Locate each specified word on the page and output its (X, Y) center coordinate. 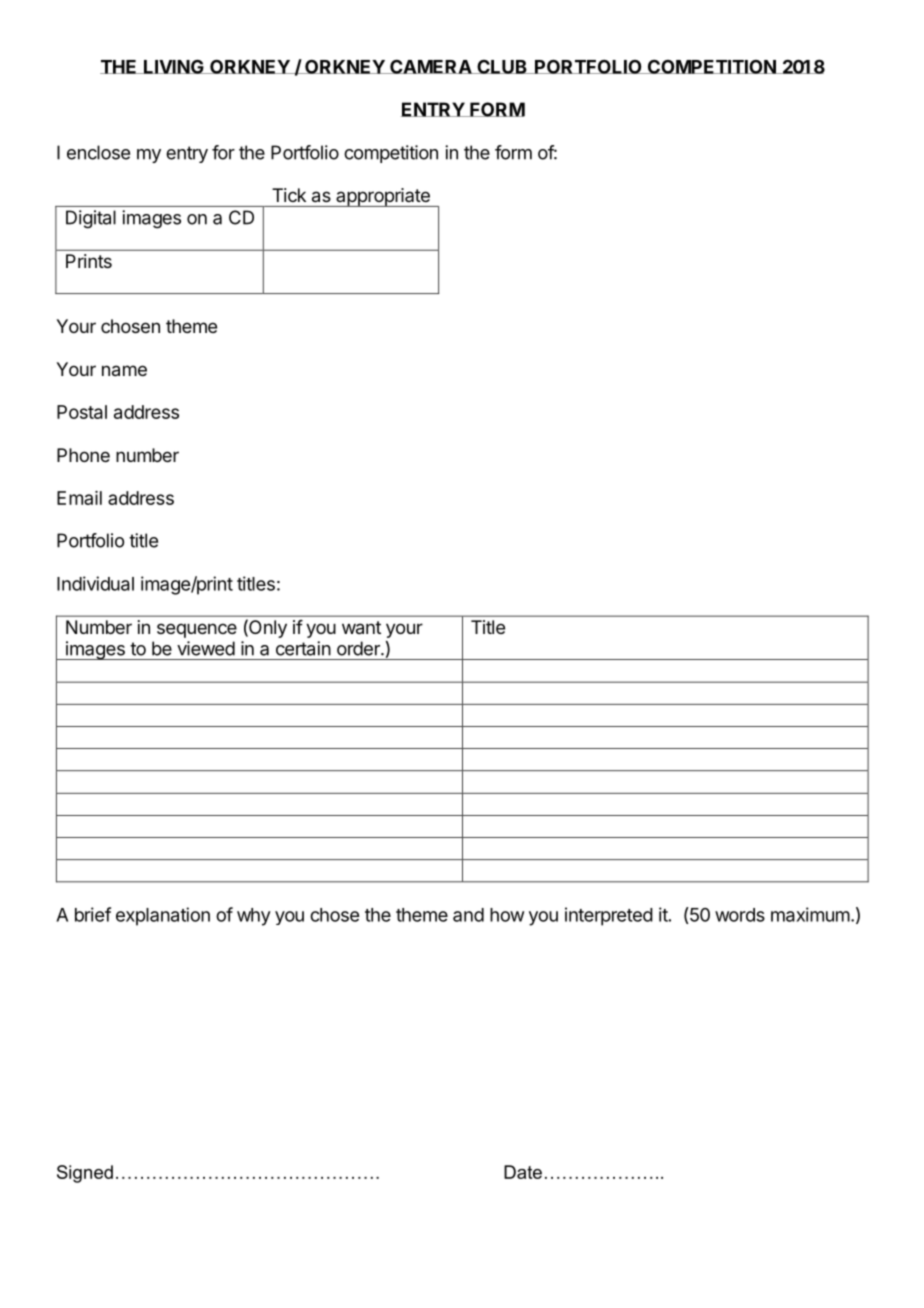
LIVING (174, 66)
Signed (85, 1174)
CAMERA (431, 66)
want (361, 628)
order (359, 648)
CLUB (502, 67)
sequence (197, 630)
